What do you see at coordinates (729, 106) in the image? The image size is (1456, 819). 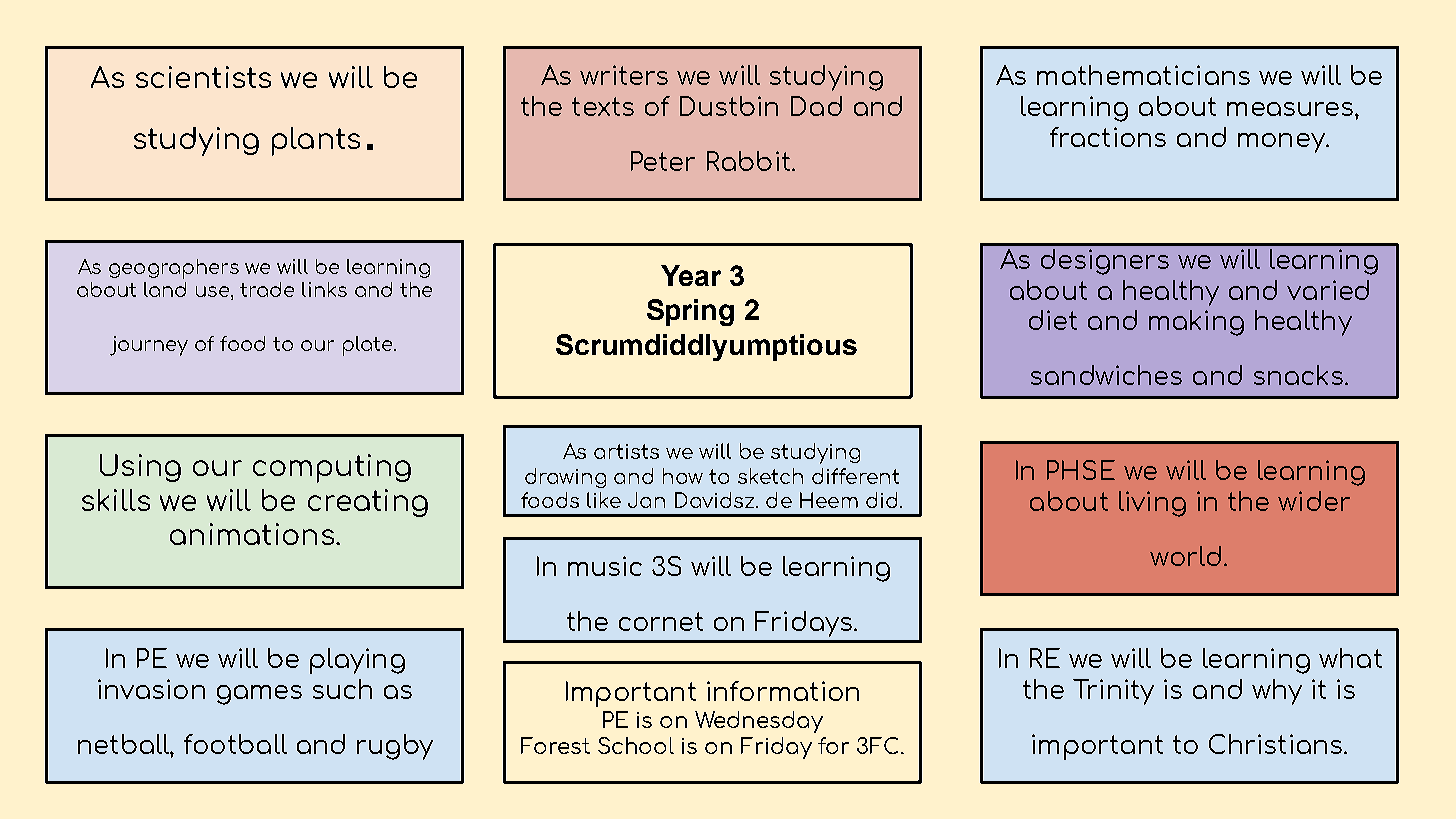 I see `Dustbin` at bounding box center [729, 106].
